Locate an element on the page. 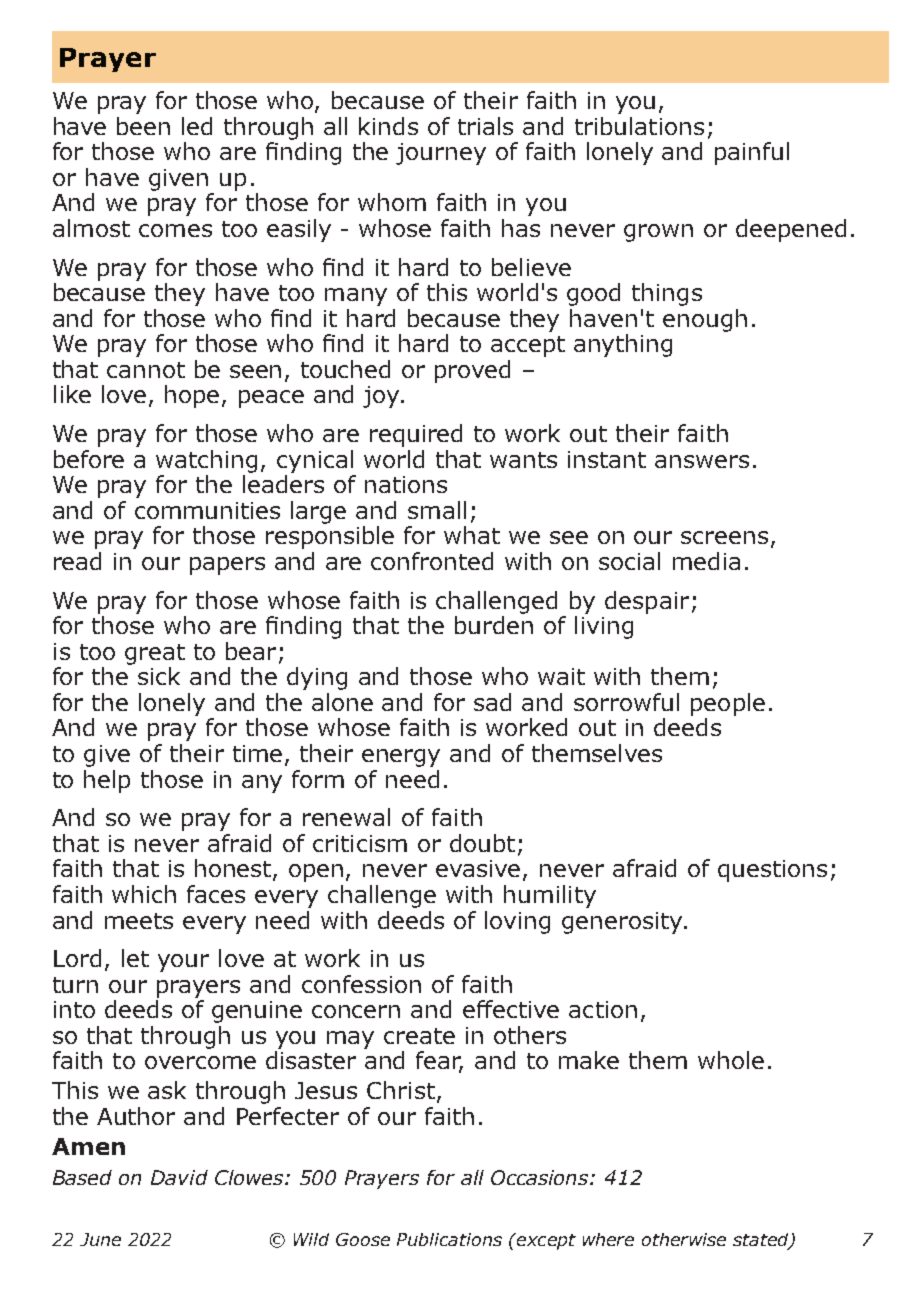 This image has height=1311, width=924. communities is located at coordinates (207, 510).
